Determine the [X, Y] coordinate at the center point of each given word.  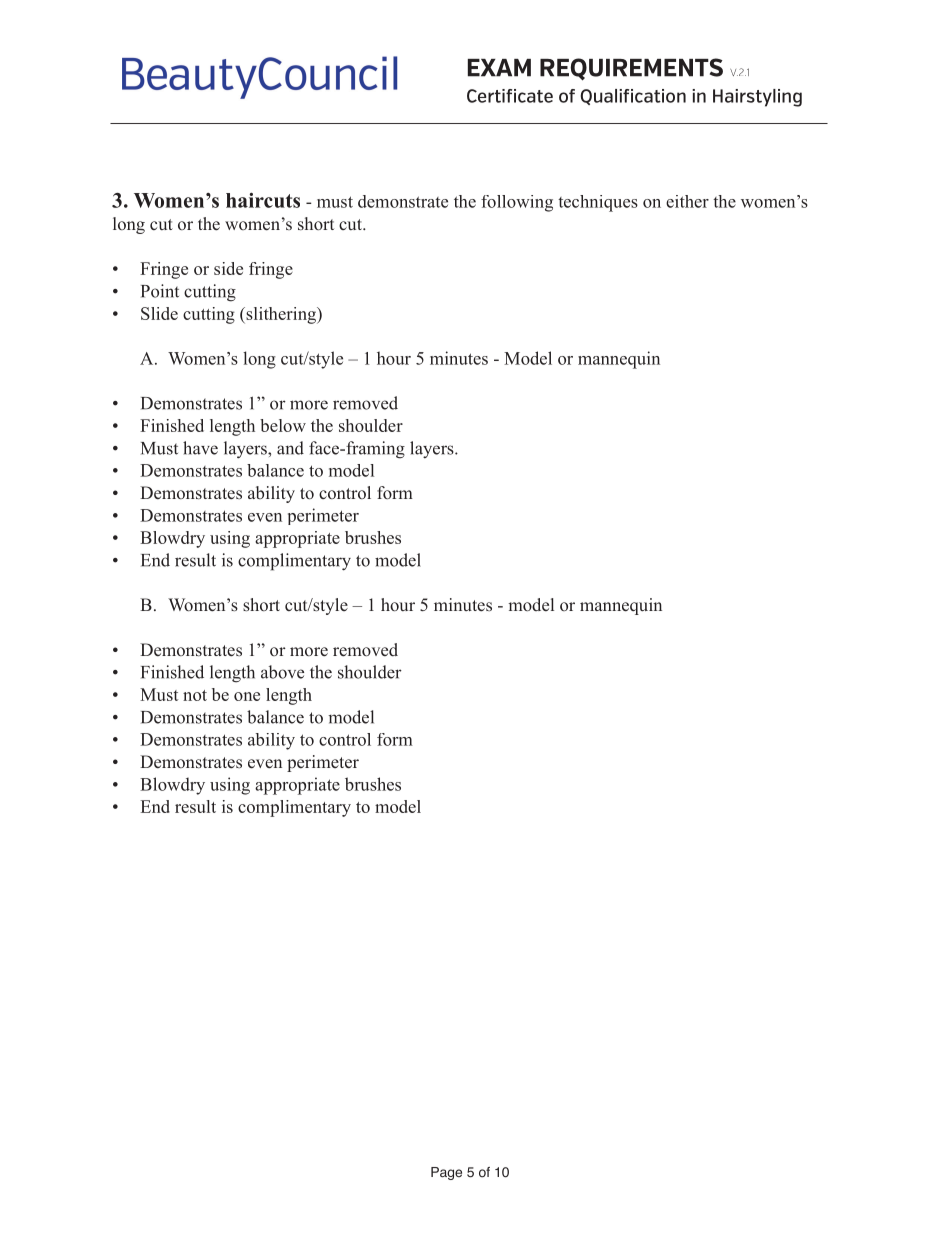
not [195, 695]
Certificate [510, 96]
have [200, 448]
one [247, 696]
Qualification [633, 97]
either [687, 201]
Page [446, 1173]
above [282, 672]
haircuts [263, 200]
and [290, 448]
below [283, 425]
